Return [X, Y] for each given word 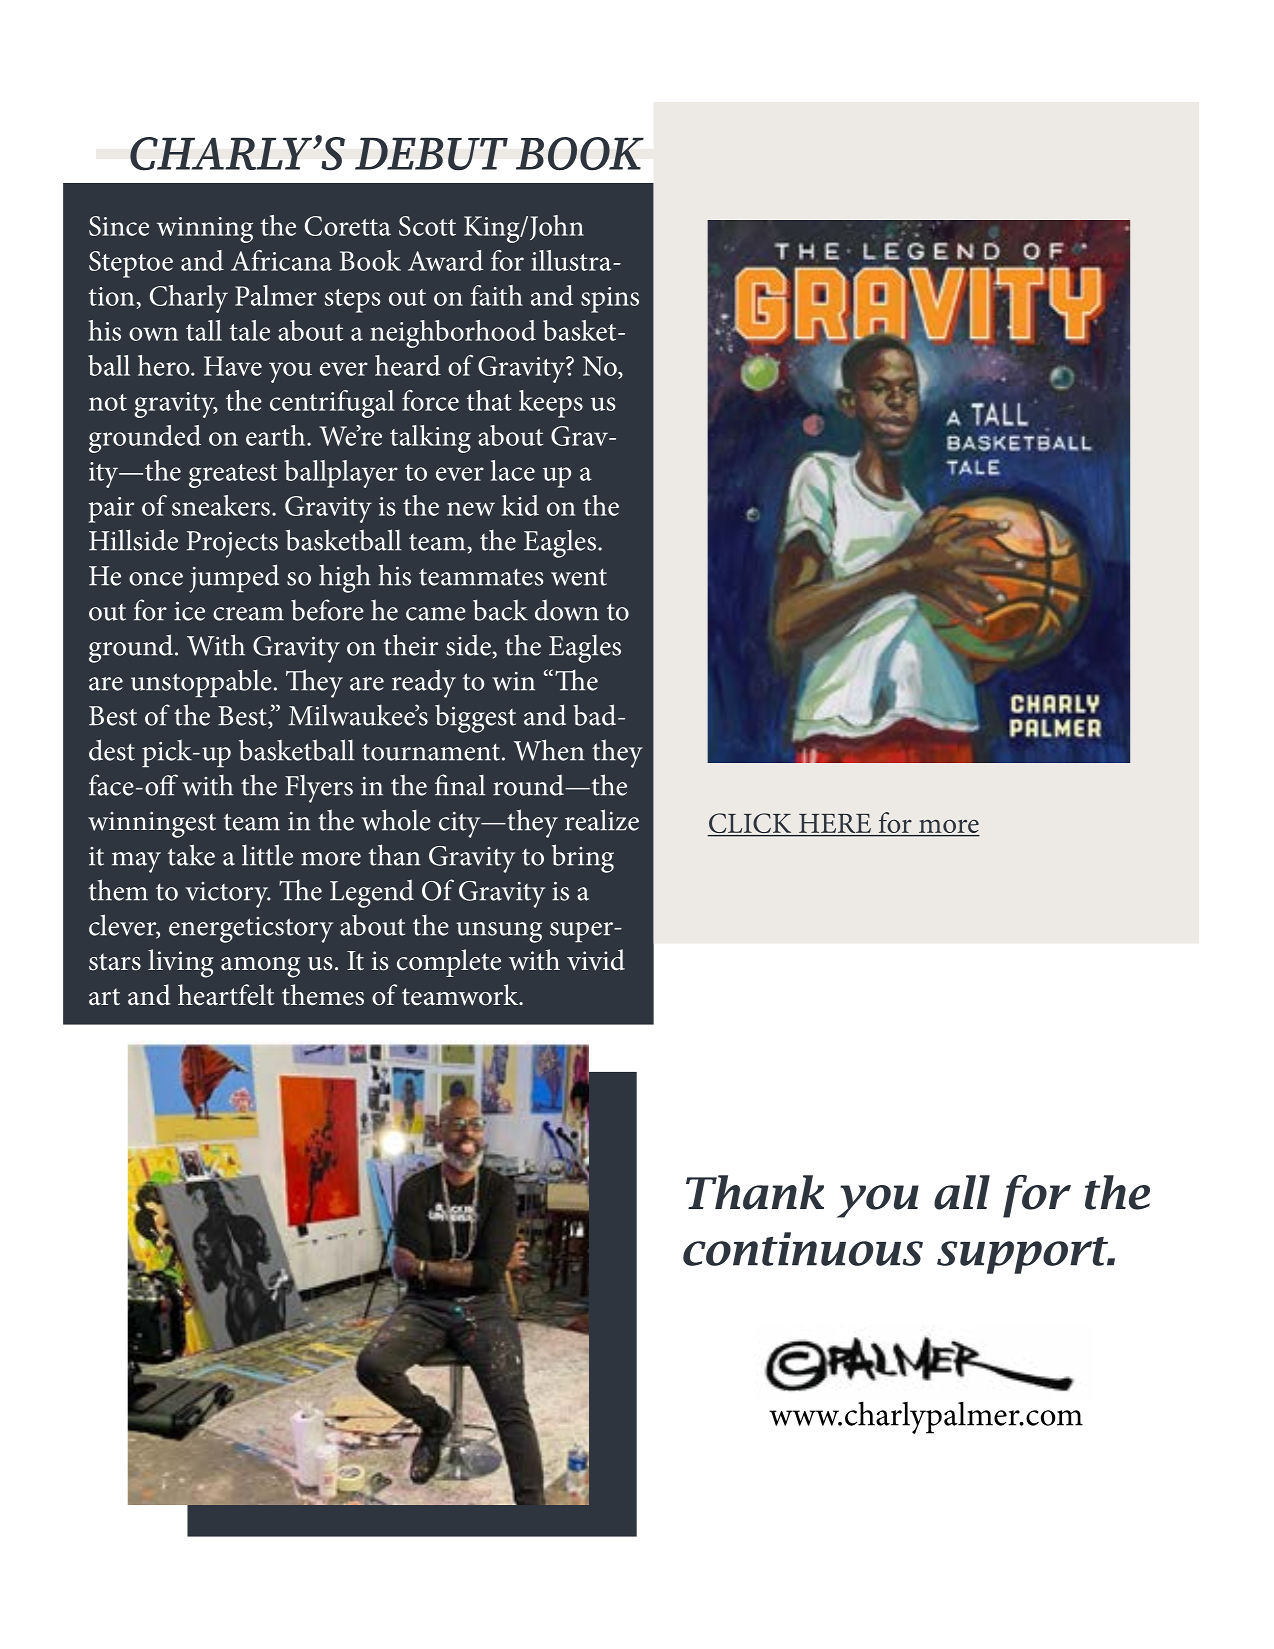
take [191, 855]
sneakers [221, 505]
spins [610, 300]
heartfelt [226, 995]
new [471, 509]
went [579, 577]
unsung [499, 932]
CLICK [750, 824]
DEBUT [431, 154]
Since [119, 226]
